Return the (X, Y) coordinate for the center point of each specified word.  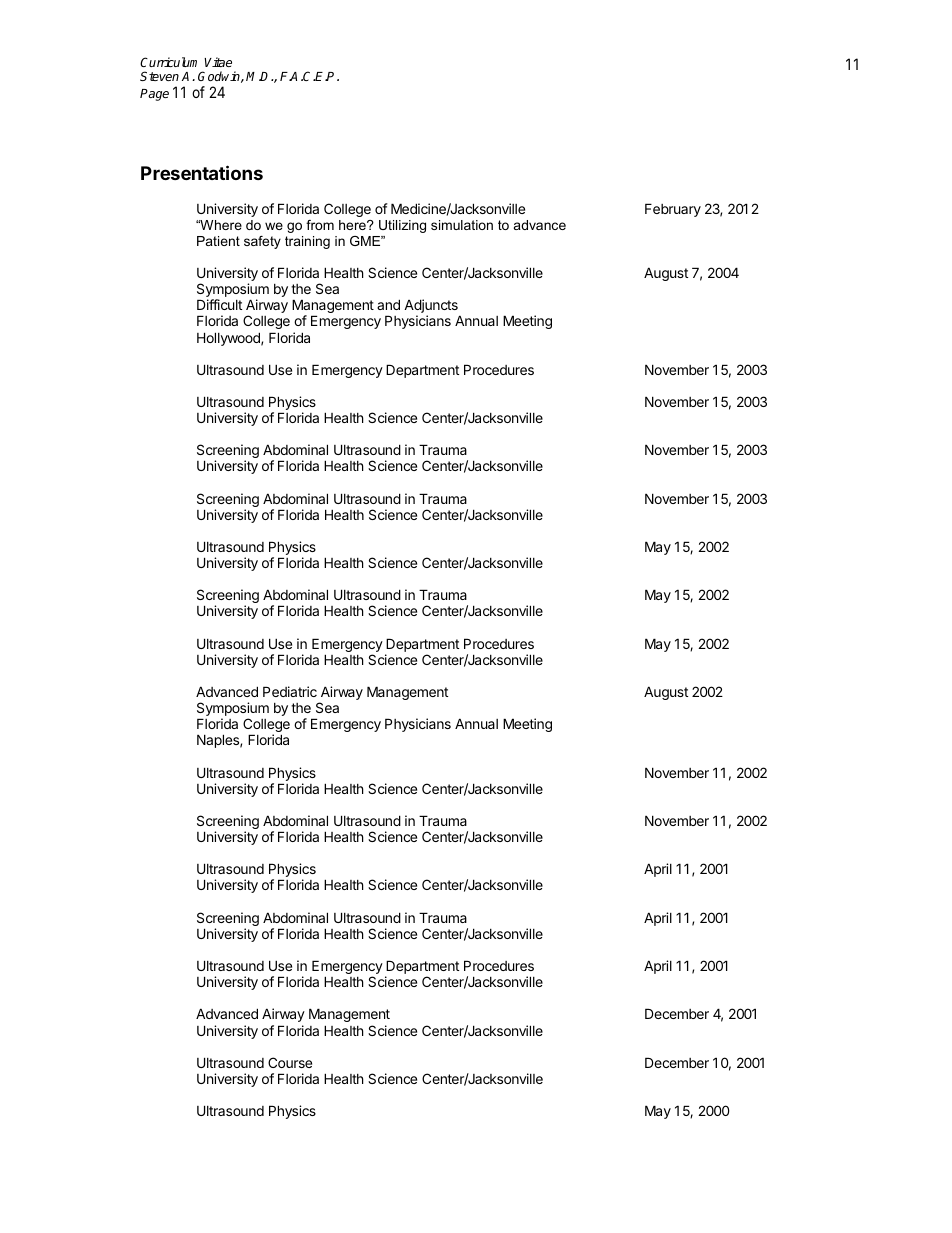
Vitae (218, 62)
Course (290, 1062)
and (388, 304)
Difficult (219, 304)
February (673, 210)
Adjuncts (432, 307)
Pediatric (290, 691)
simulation (462, 225)
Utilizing (402, 226)
